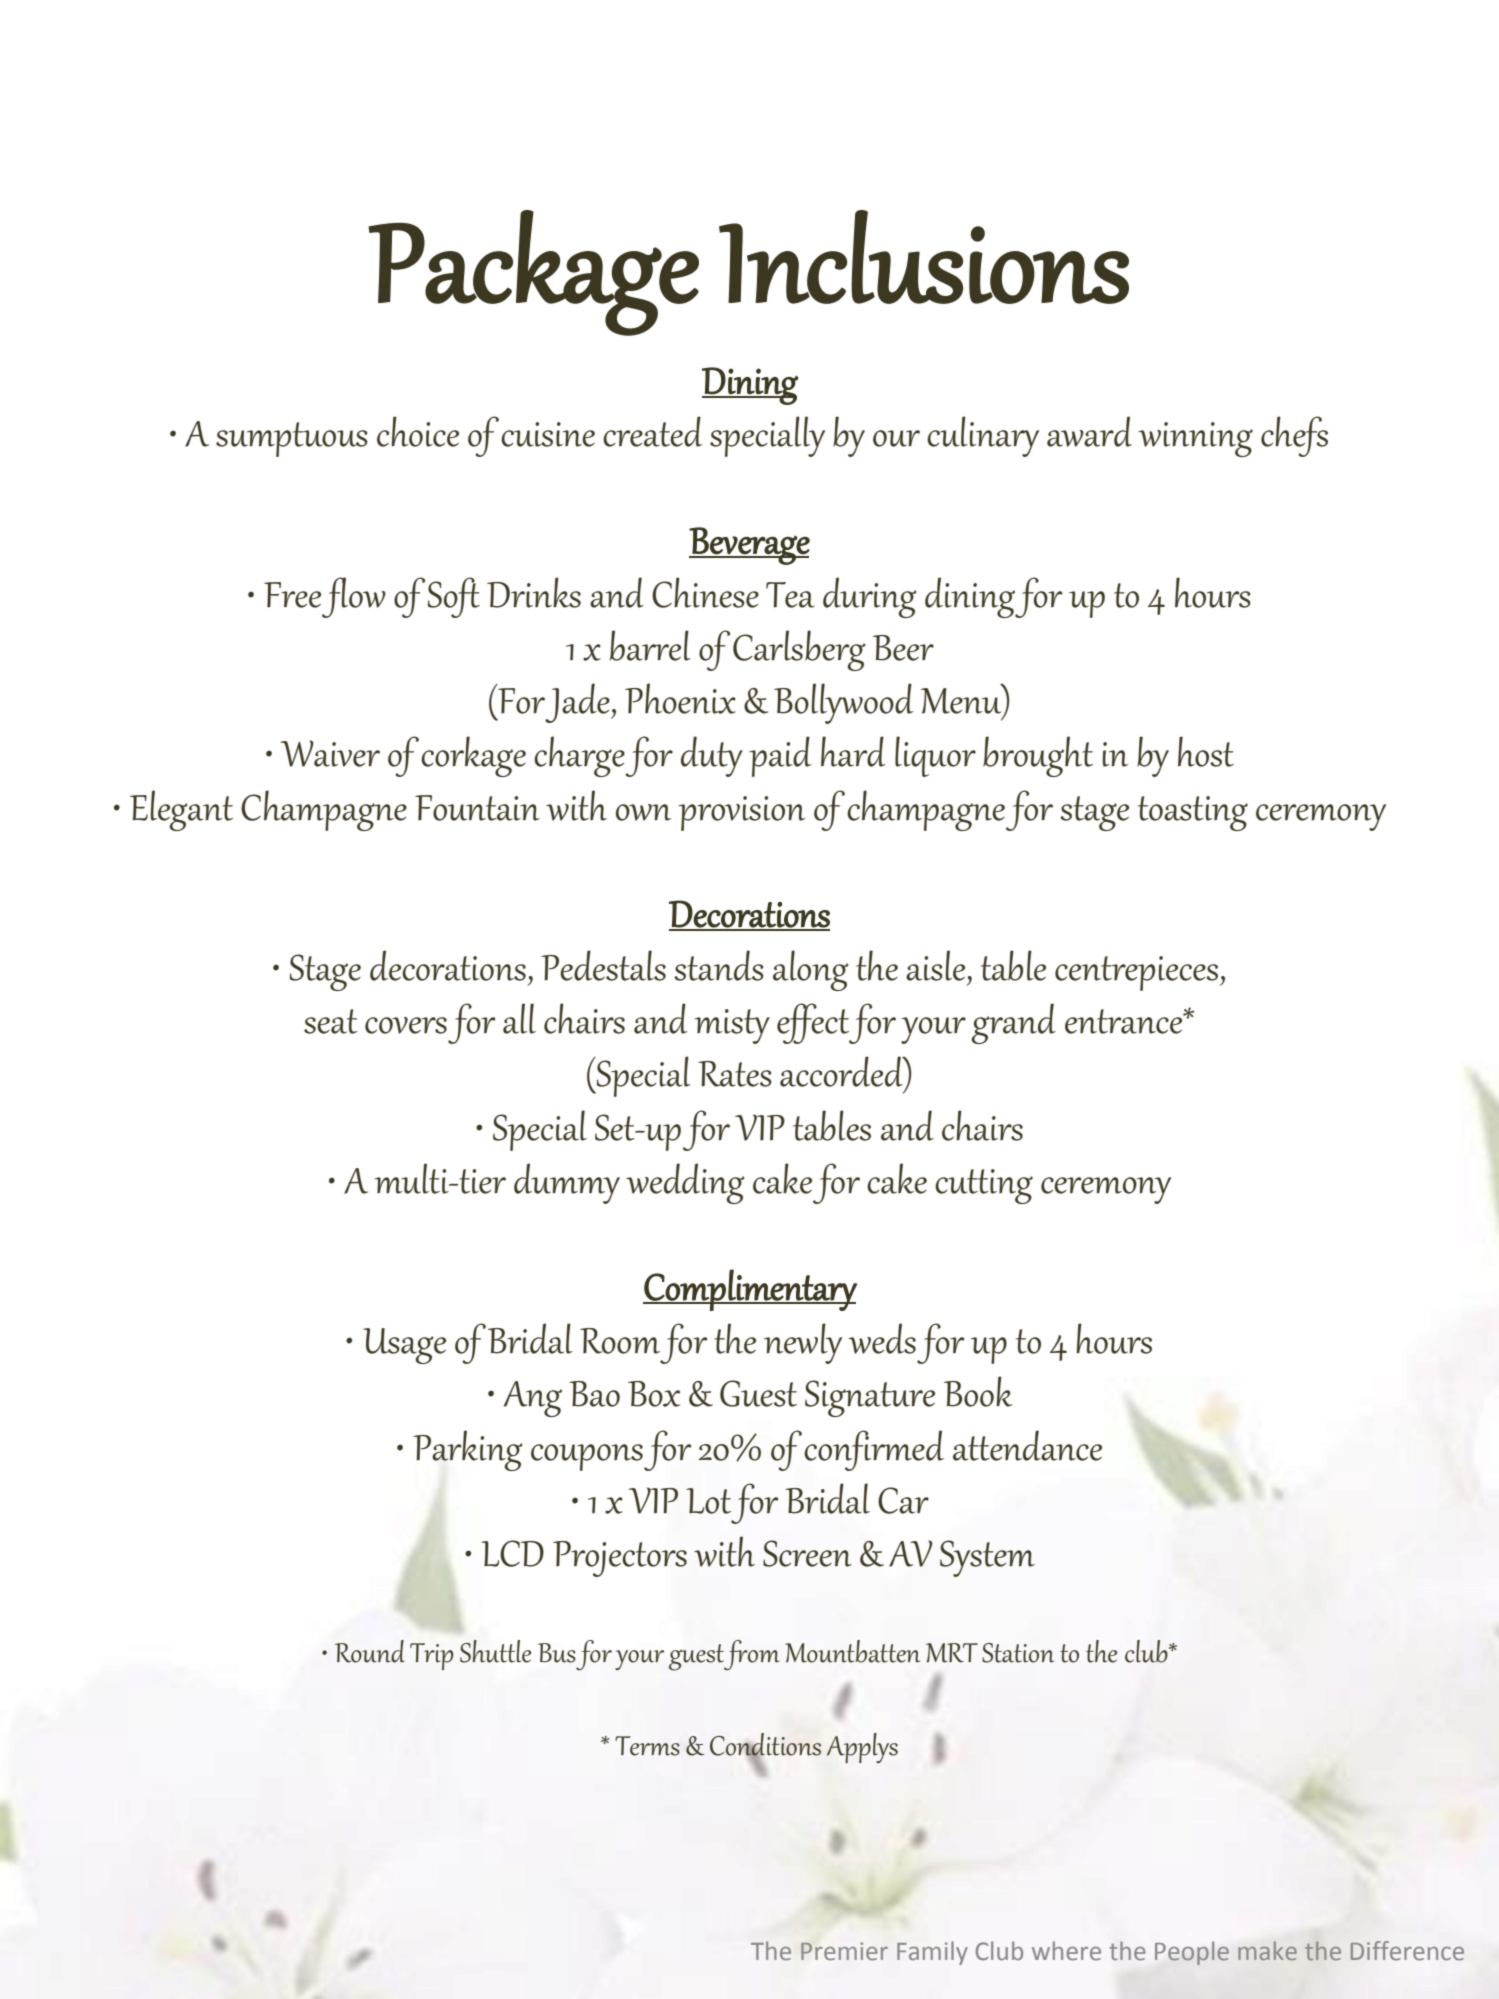 The image size is (1499, 1999). Describe the element at coordinates (1193, 813) in the screenshot. I see `toasting` at that location.
